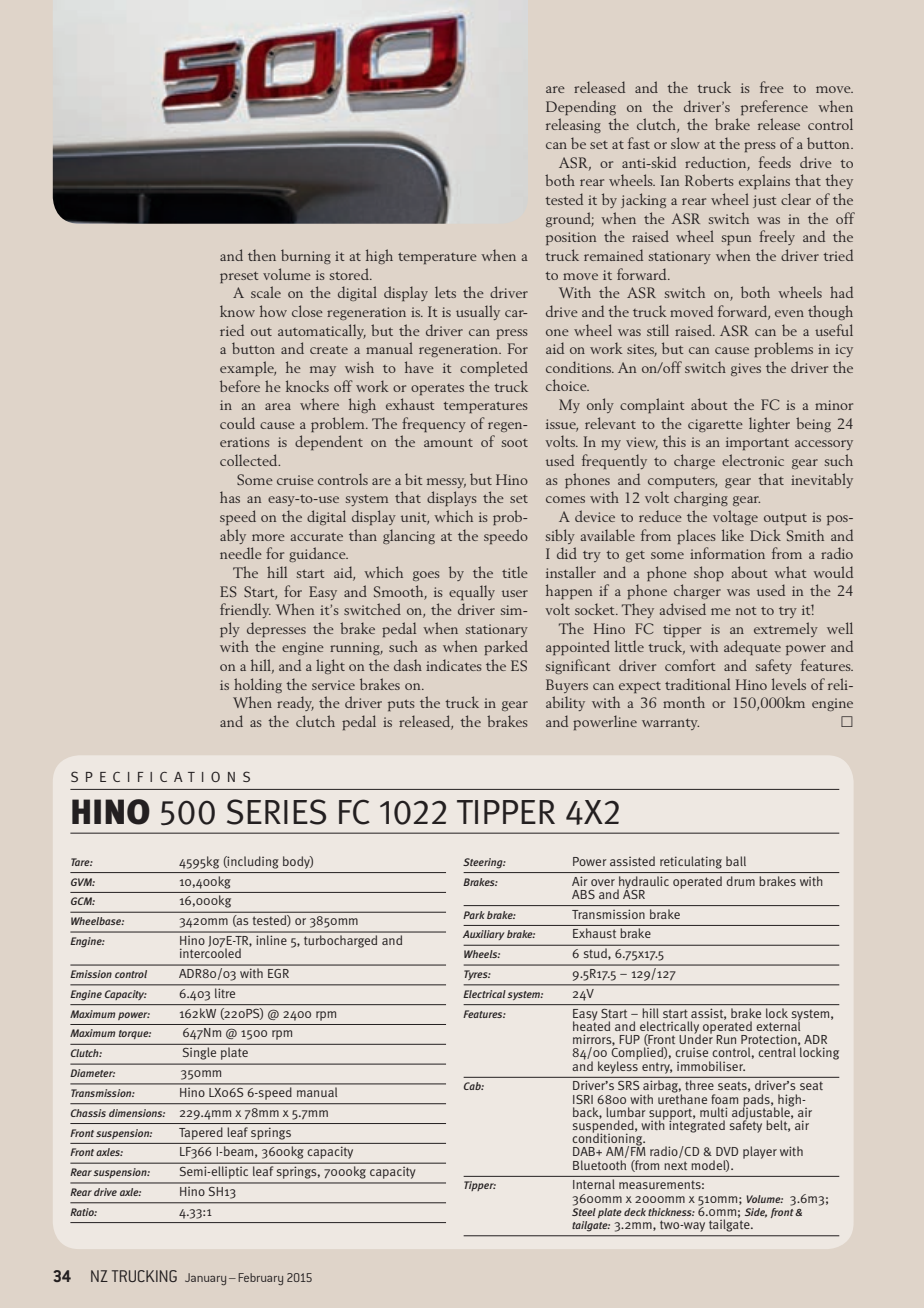 The image size is (924, 1308). I want to click on messy, so click(446, 483).
